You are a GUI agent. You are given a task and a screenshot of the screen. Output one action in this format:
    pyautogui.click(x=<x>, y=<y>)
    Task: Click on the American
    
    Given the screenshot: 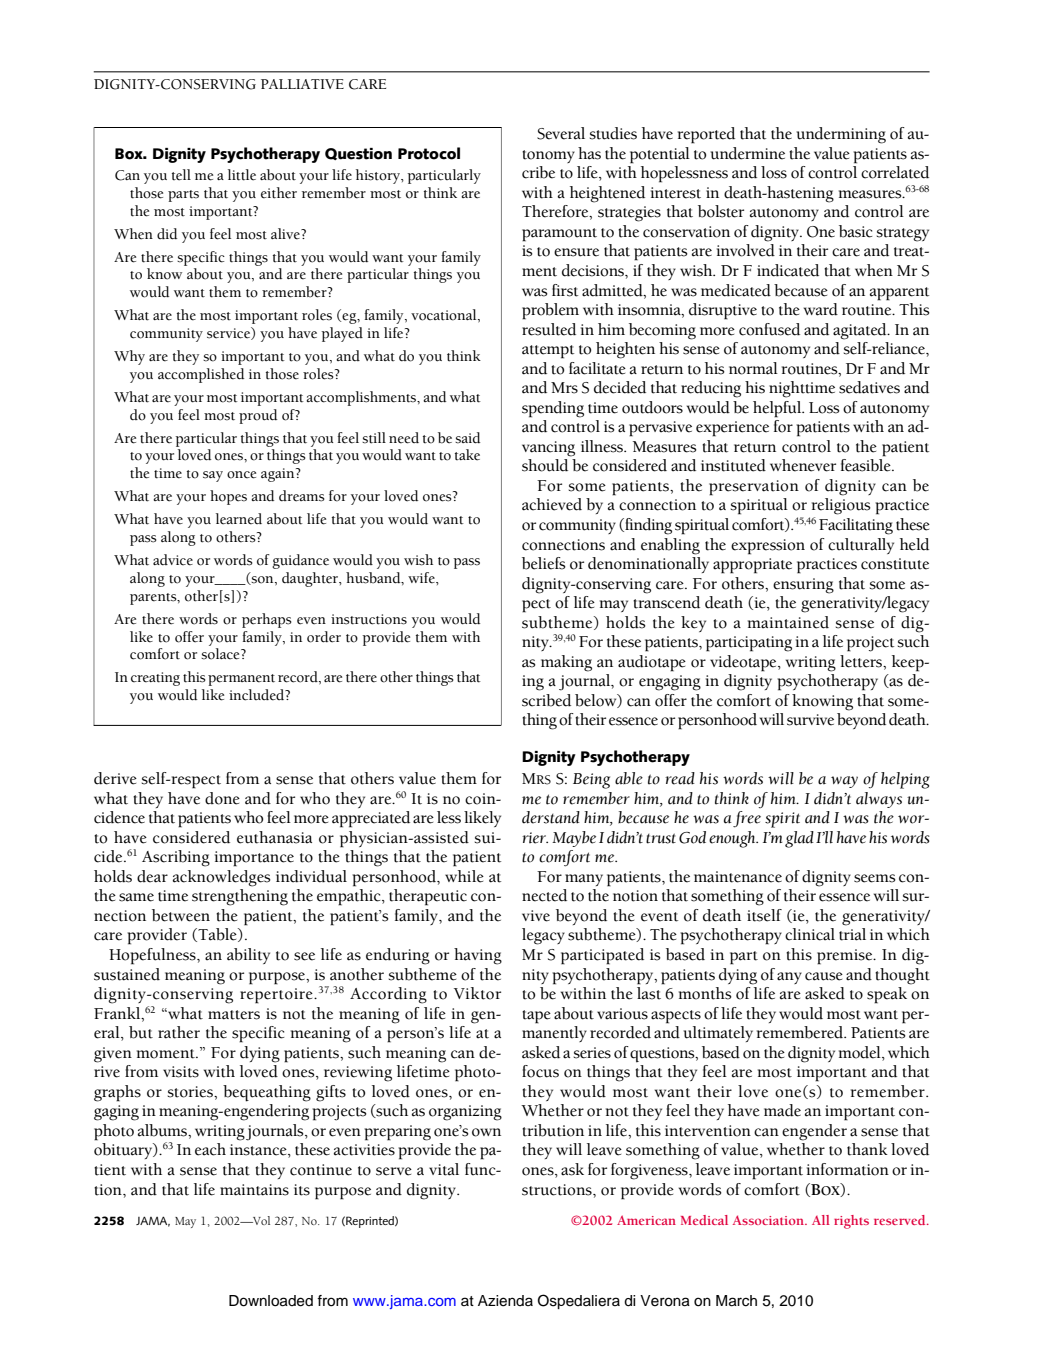 What is the action you would take?
    pyautogui.click(x=646, y=1220)
